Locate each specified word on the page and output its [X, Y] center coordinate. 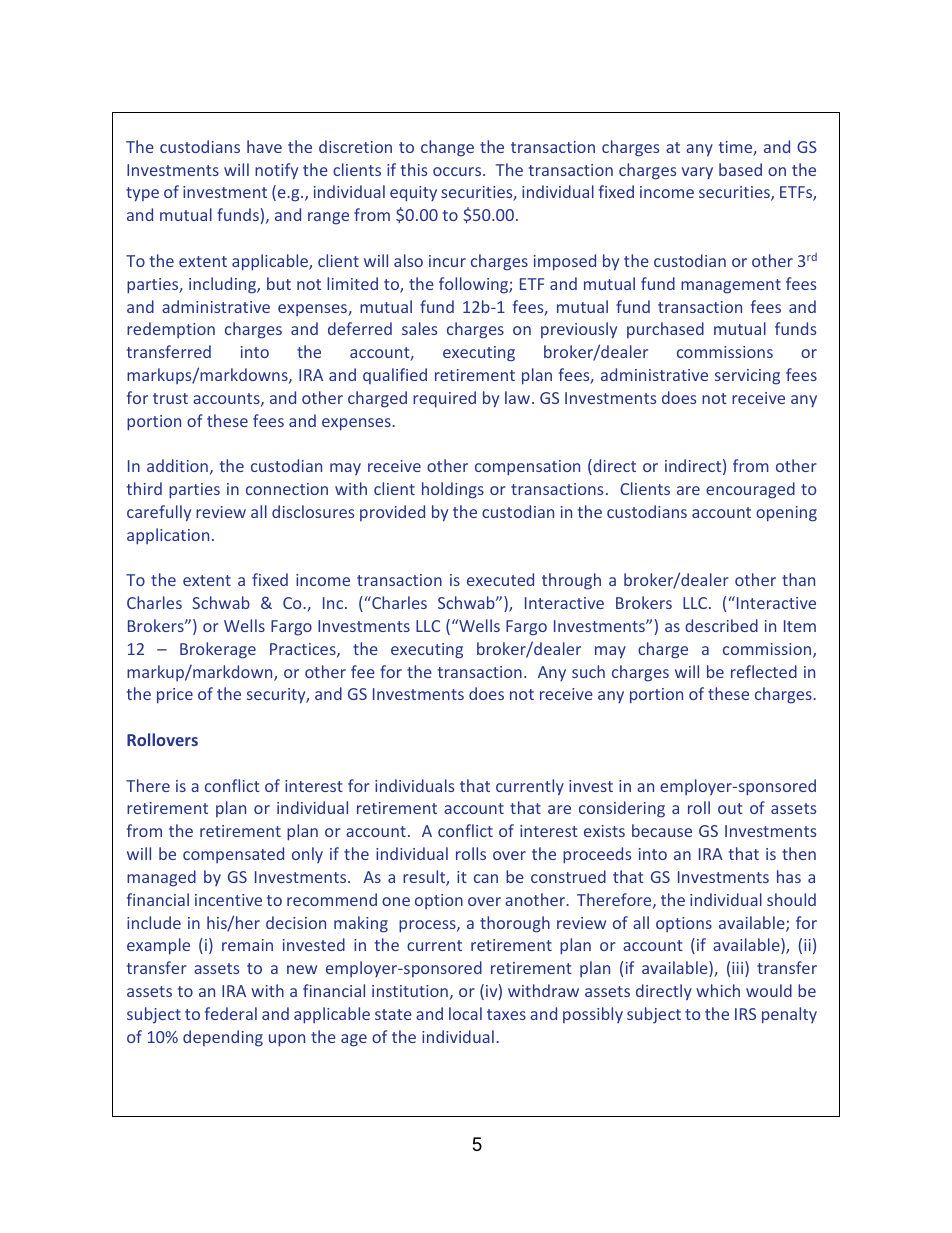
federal [231, 1013]
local [465, 1013]
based [740, 169]
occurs [458, 171]
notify [276, 171]
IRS [745, 1014]
